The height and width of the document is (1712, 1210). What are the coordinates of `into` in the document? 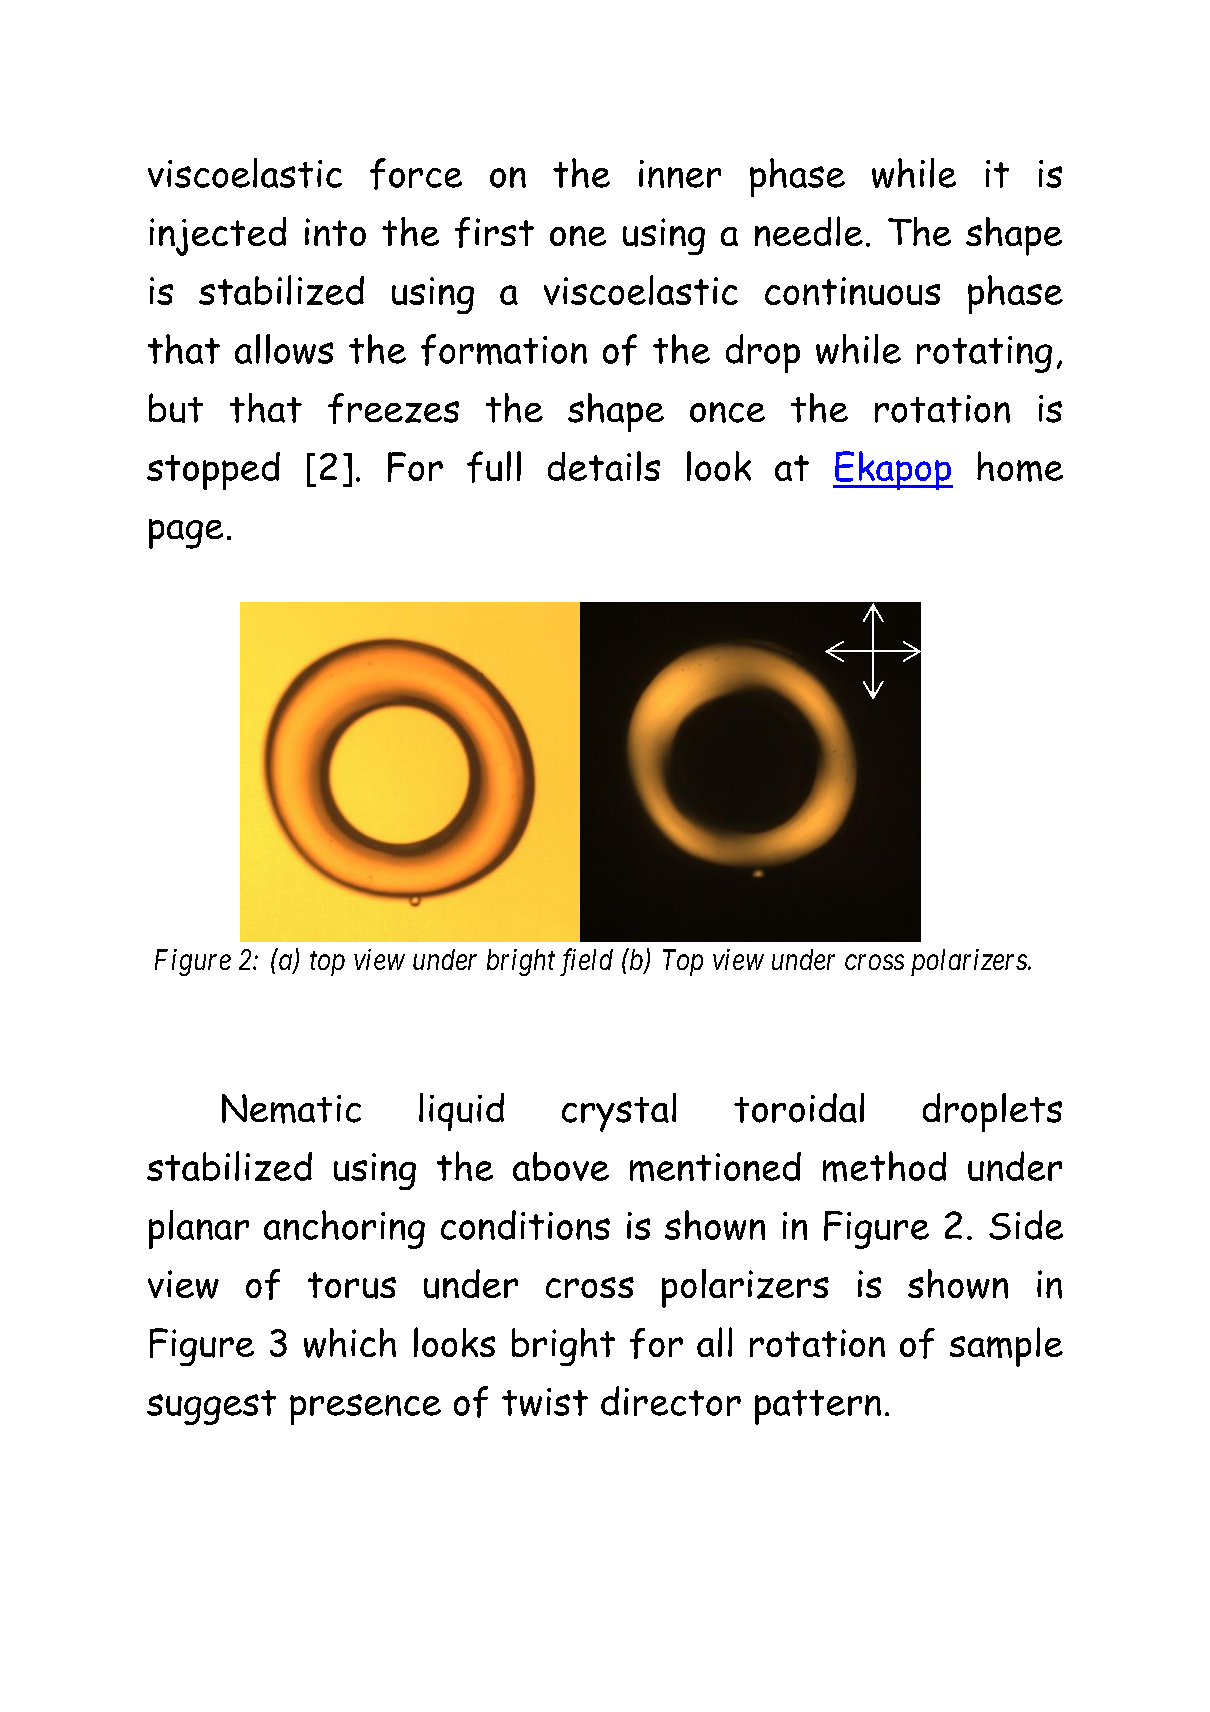 It's located at (335, 232).
